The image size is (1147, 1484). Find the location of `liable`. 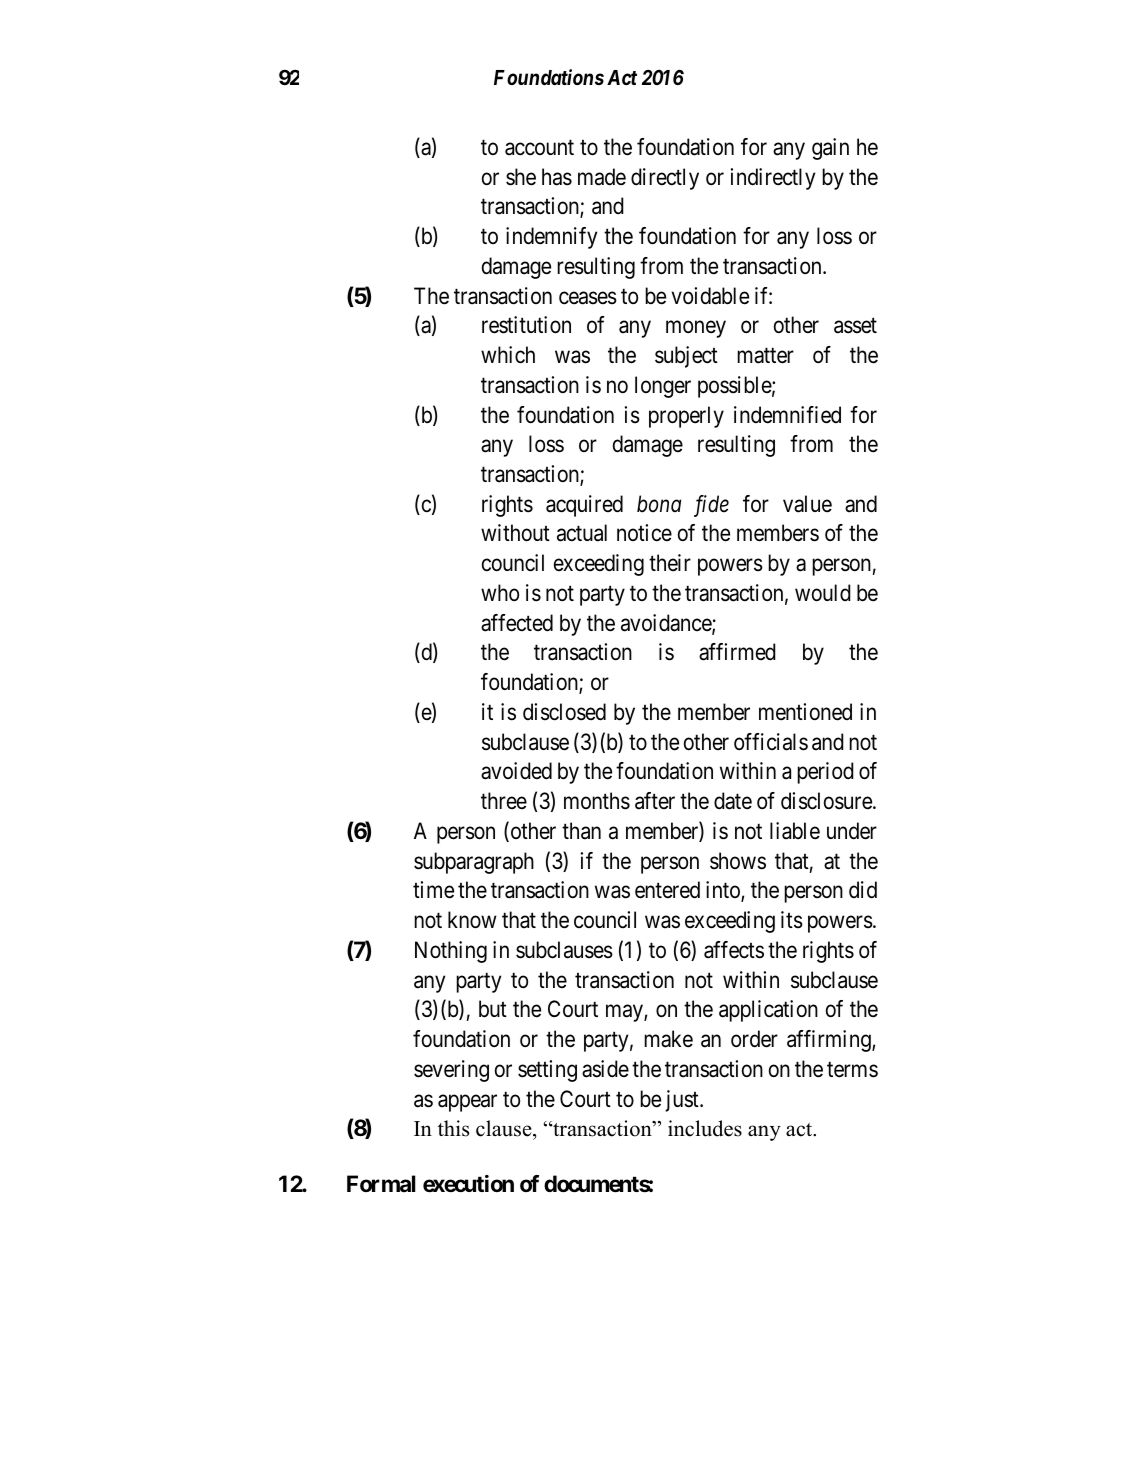

liable is located at coordinates (795, 831).
